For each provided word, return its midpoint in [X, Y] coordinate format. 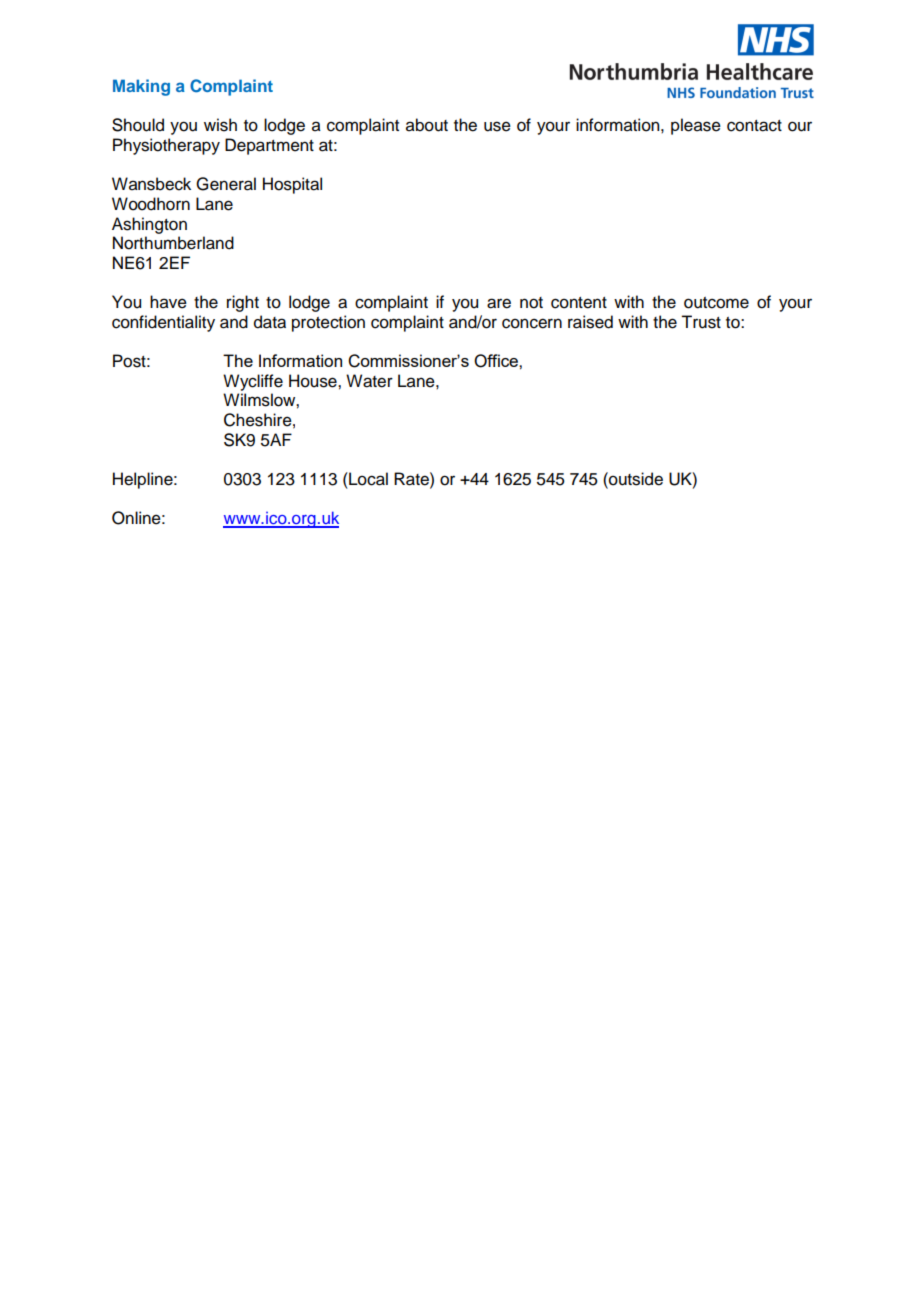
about [427, 125]
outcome [716, 303]
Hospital [292, 185]
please [696, 126]
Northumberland [173, 243]
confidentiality [163, 323]
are [499, 303]
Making [141, 87]
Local [367, 479]
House [314, 381]
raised [590, 322]
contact [754, 126]
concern [532, 323]
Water [369, 381]
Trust [701, 322]
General [226, 184]
